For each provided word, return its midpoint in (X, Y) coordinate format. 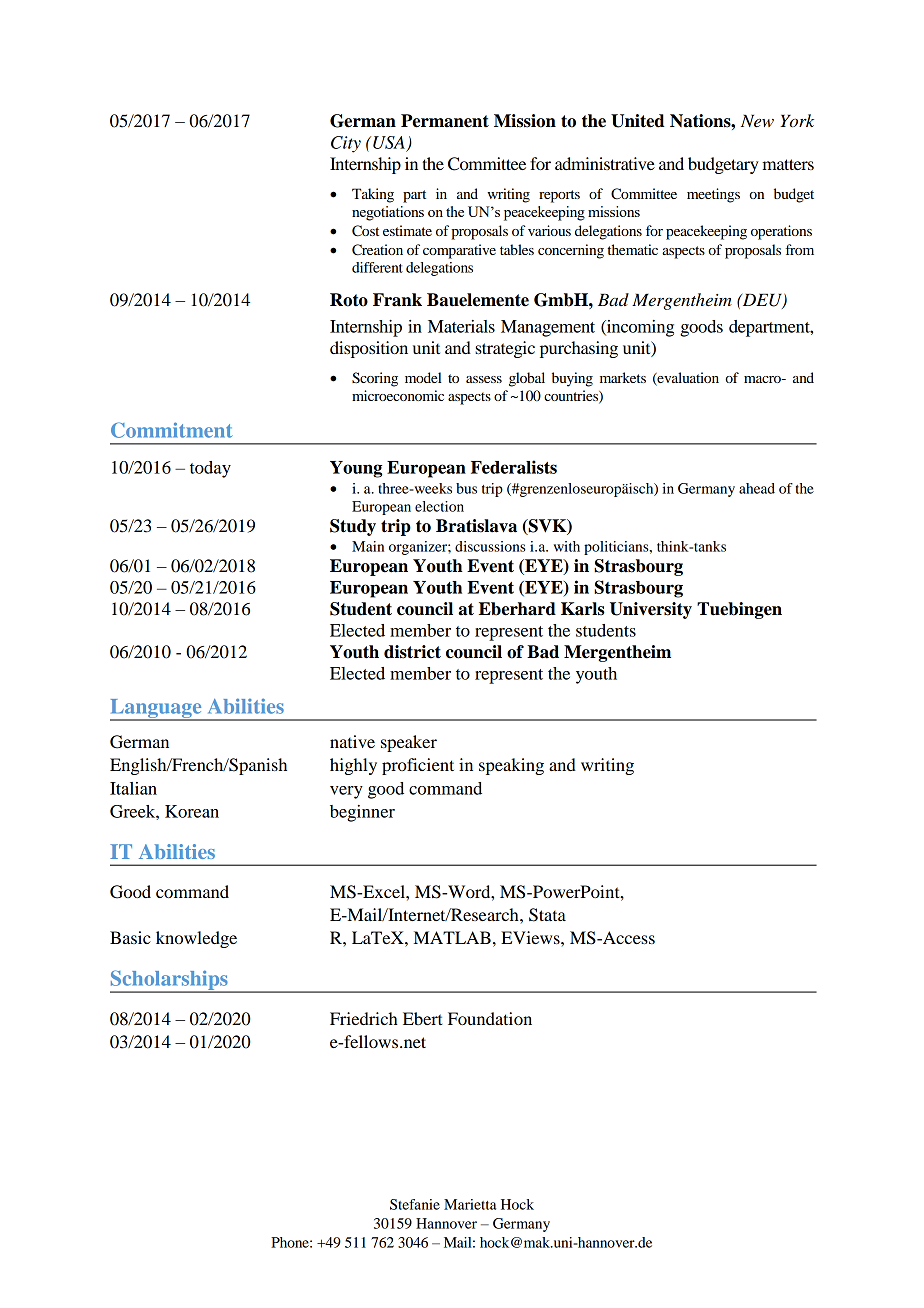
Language (157, 709)
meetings (713, 195)
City (346, 144)
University (651, 610)
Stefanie (415, 1204)
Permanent (445, 121)
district (412, 652)
